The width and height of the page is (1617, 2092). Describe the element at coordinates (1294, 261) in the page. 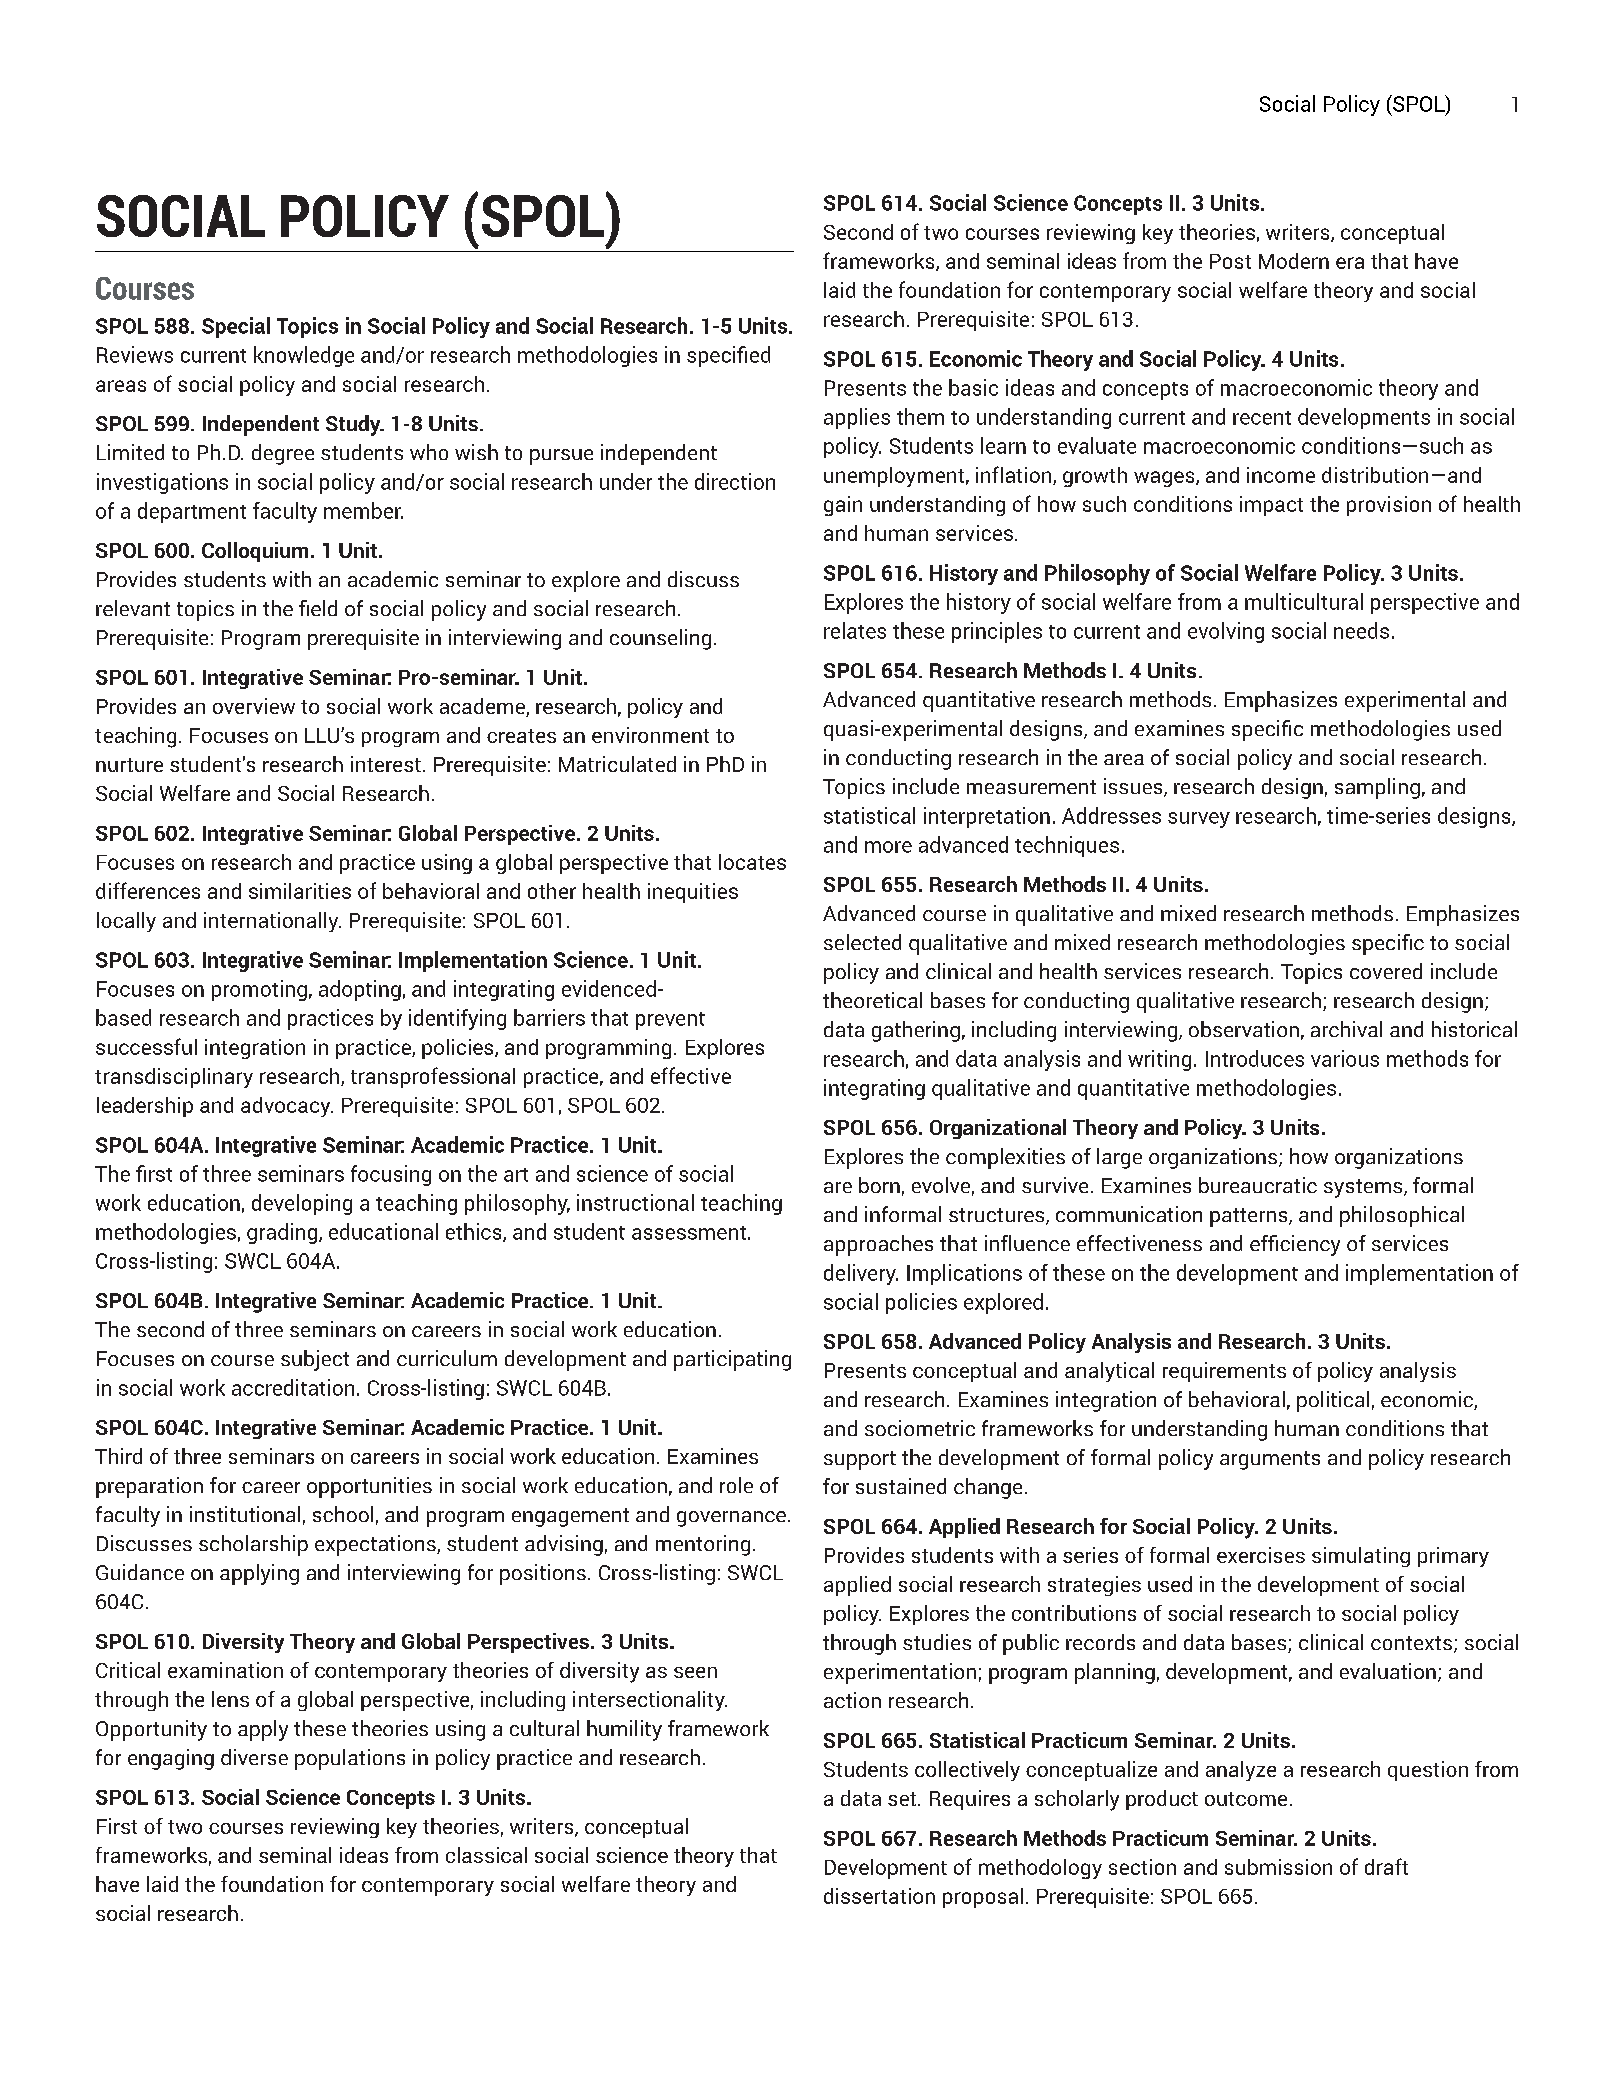

I see `Modern` at that location.
